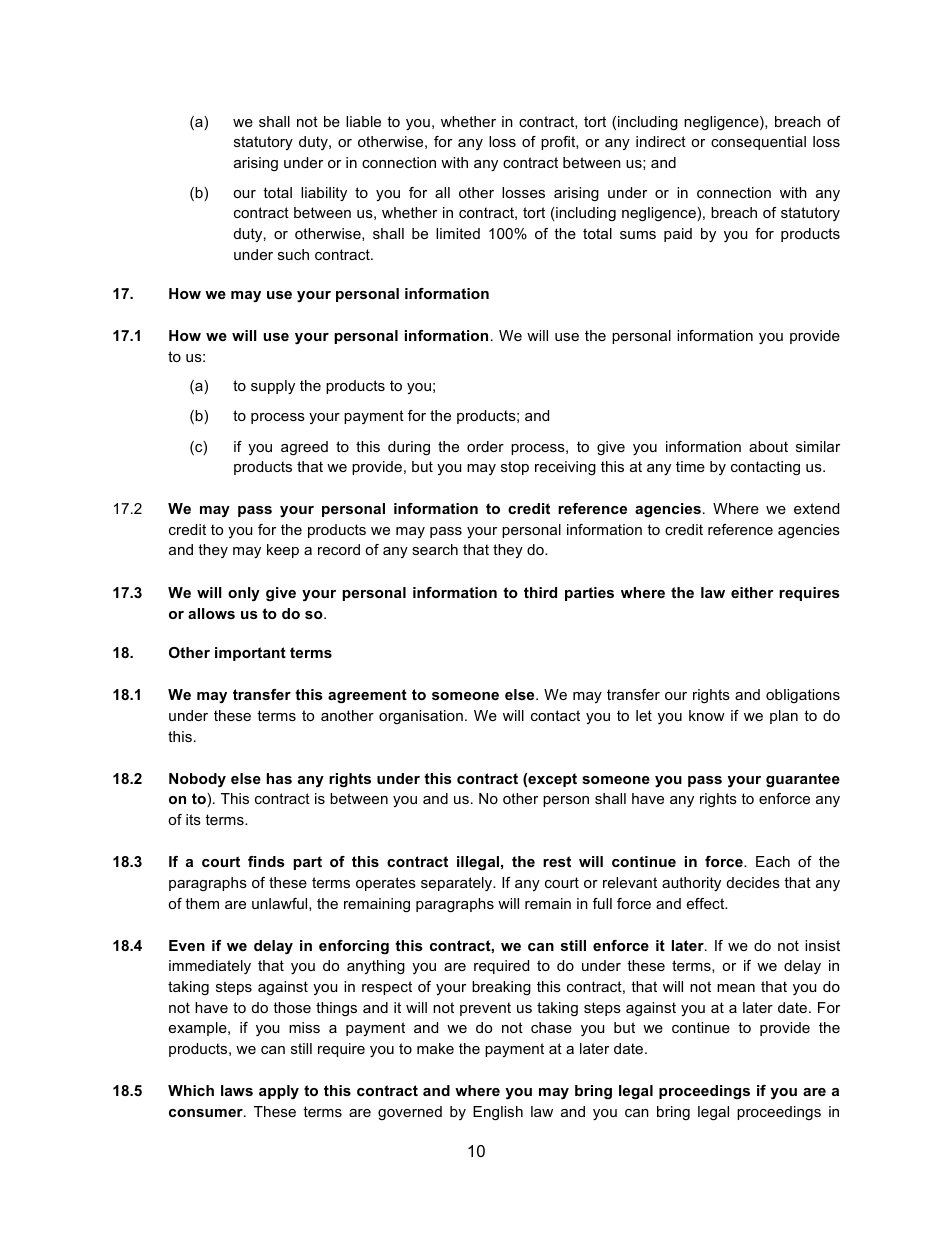  What do you see at coordinates (279, 1092) in the screenshot?
I see `apply` at bounding box center [279, 1092].
